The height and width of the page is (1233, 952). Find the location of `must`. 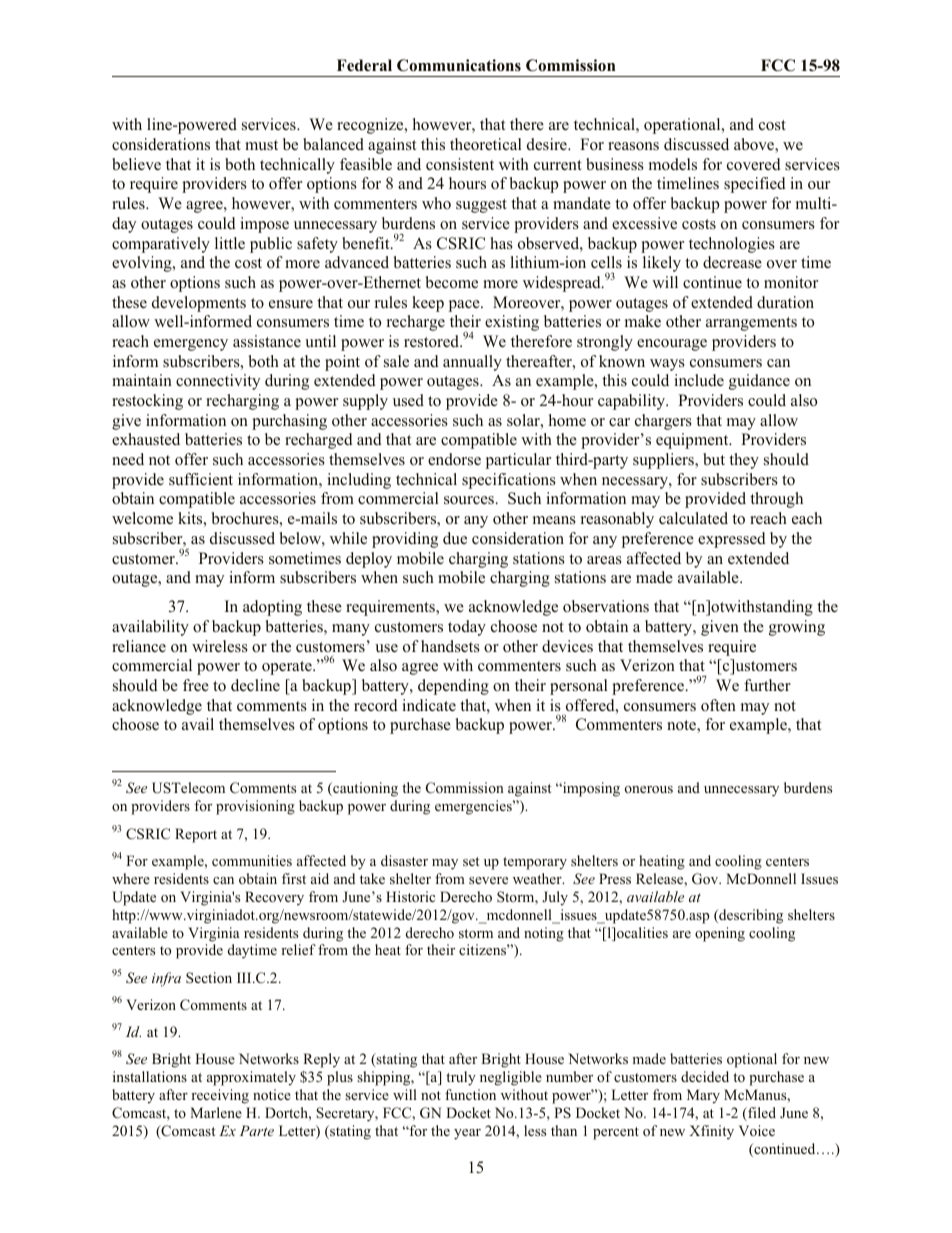

must is located at coordinates (261, 145).
